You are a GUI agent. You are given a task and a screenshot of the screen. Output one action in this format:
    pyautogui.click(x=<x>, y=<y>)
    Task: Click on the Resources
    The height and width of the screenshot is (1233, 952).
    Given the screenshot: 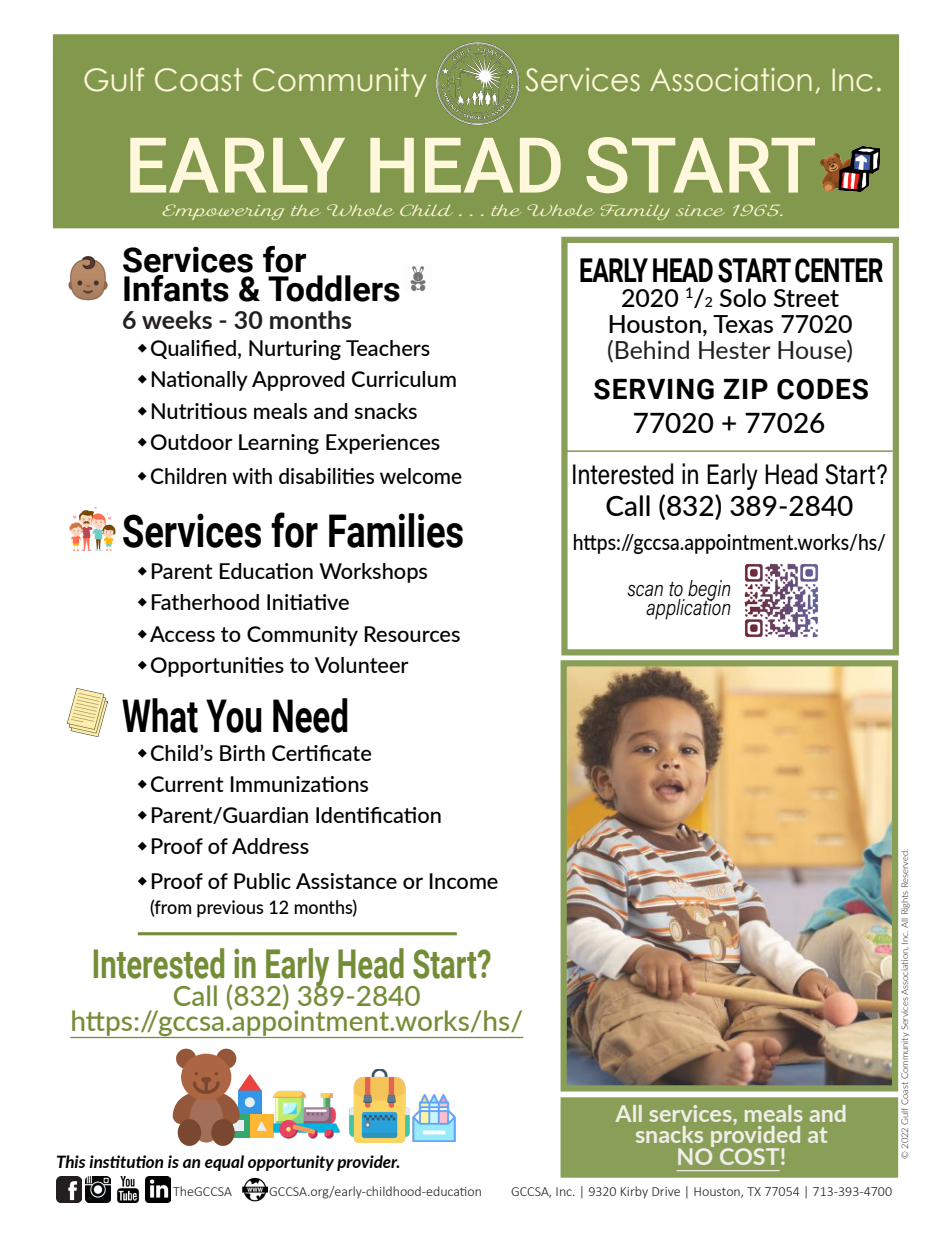 What is the action you would take?
    pyautogui.click(x=412, y=634)
